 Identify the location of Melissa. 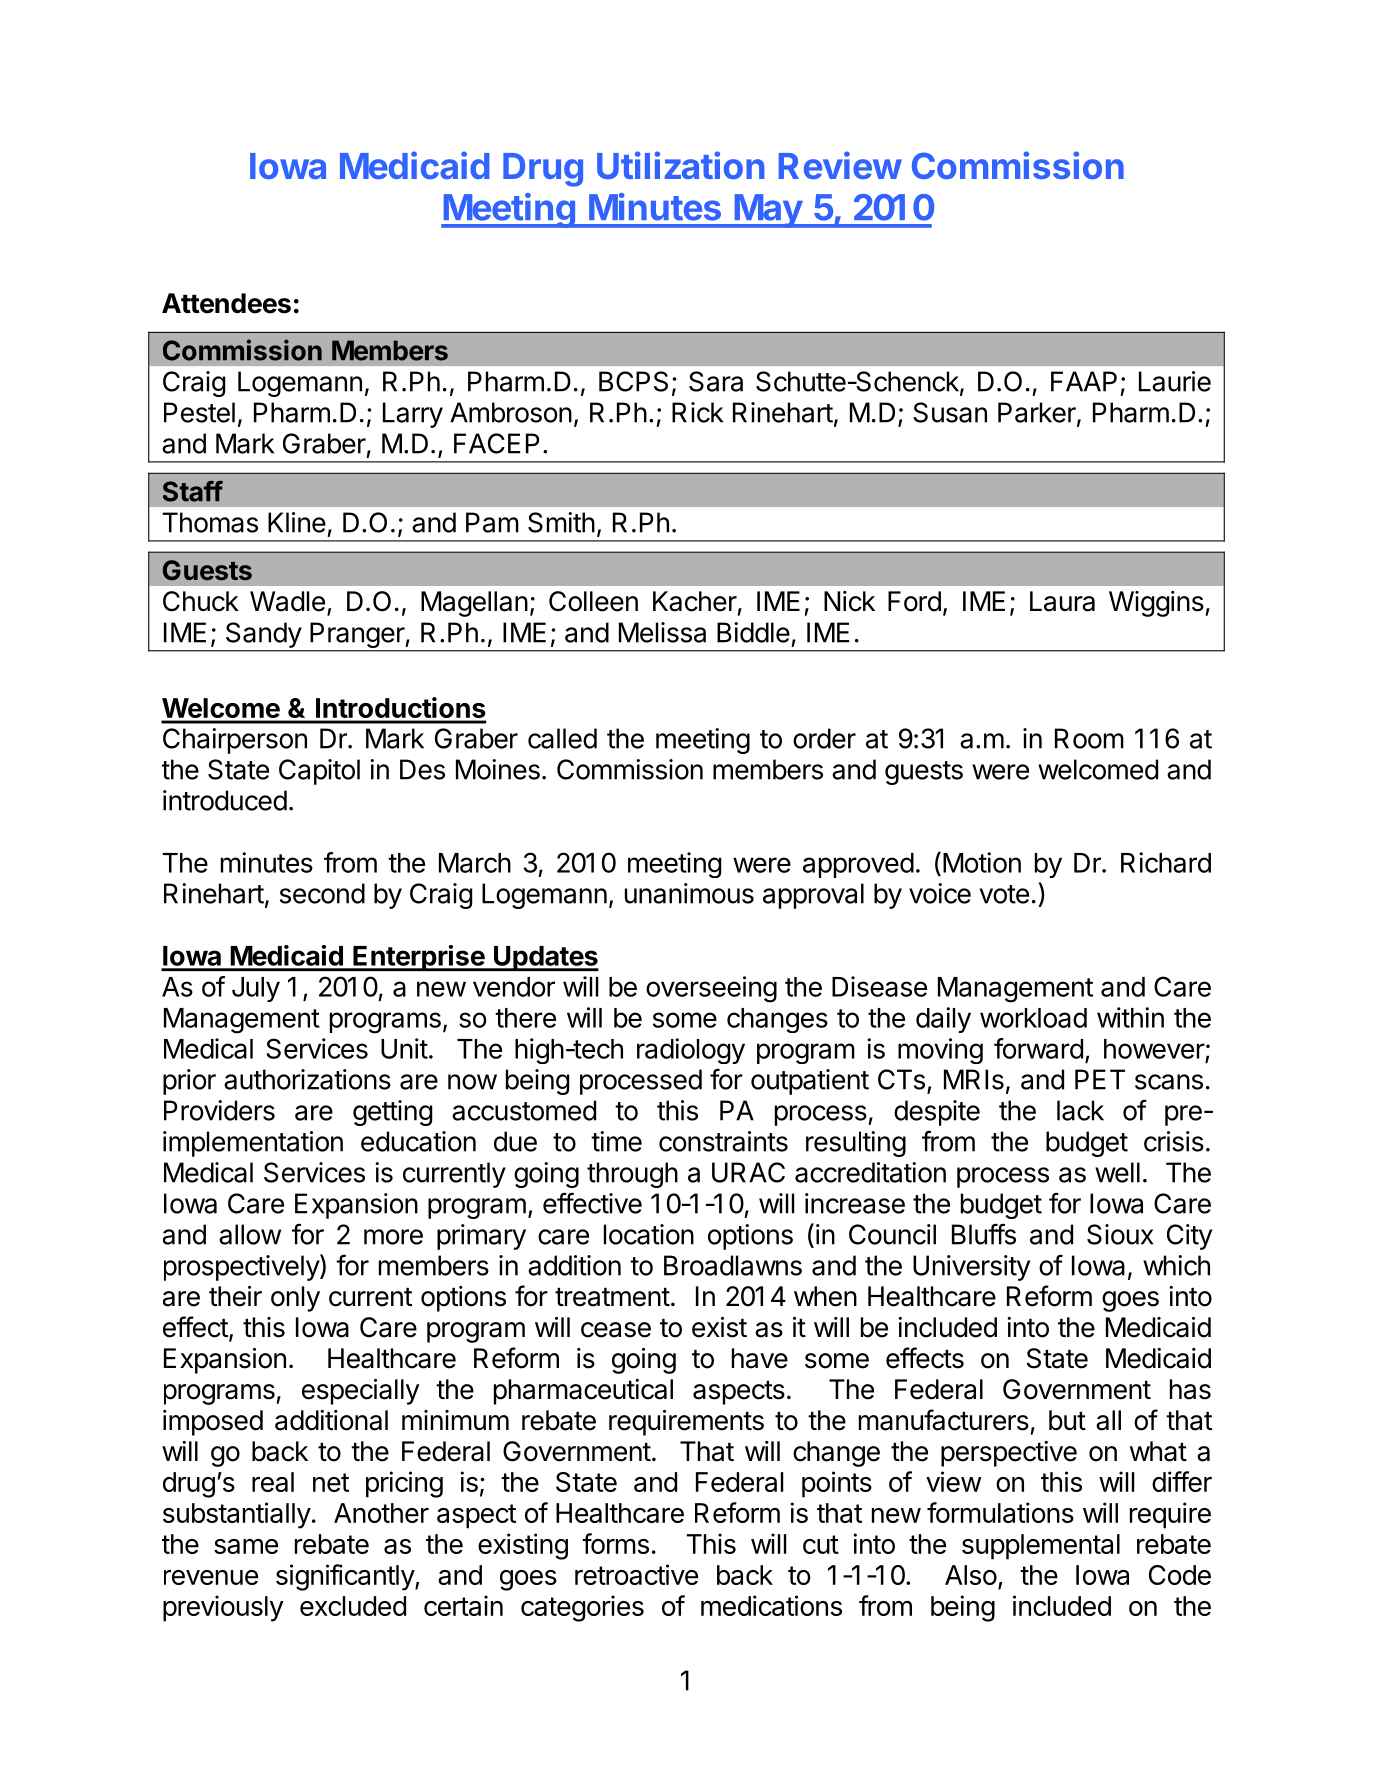
(662, 632).
